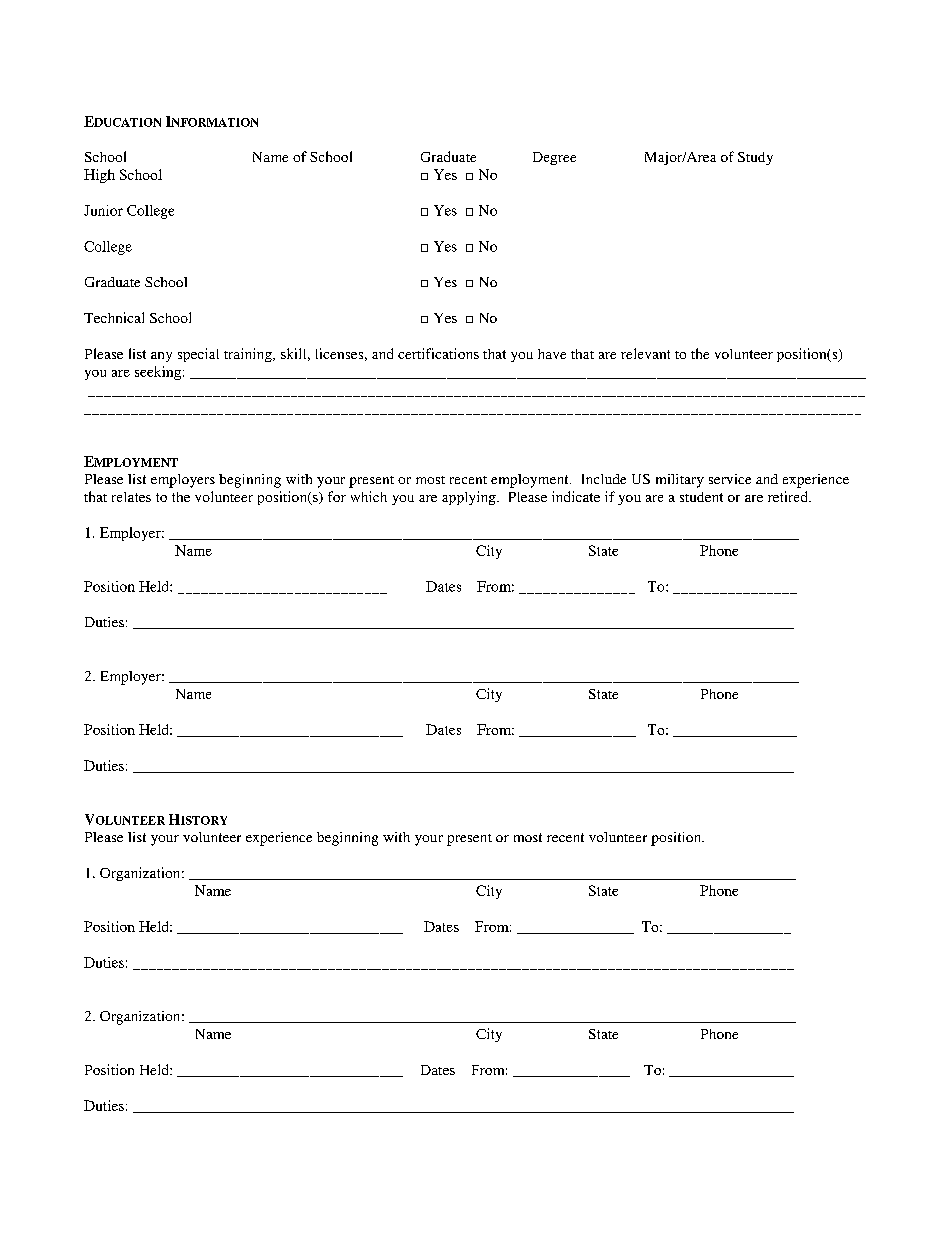 The image size is (952, 1233). I want to click on Degree, so click(554, 158).
